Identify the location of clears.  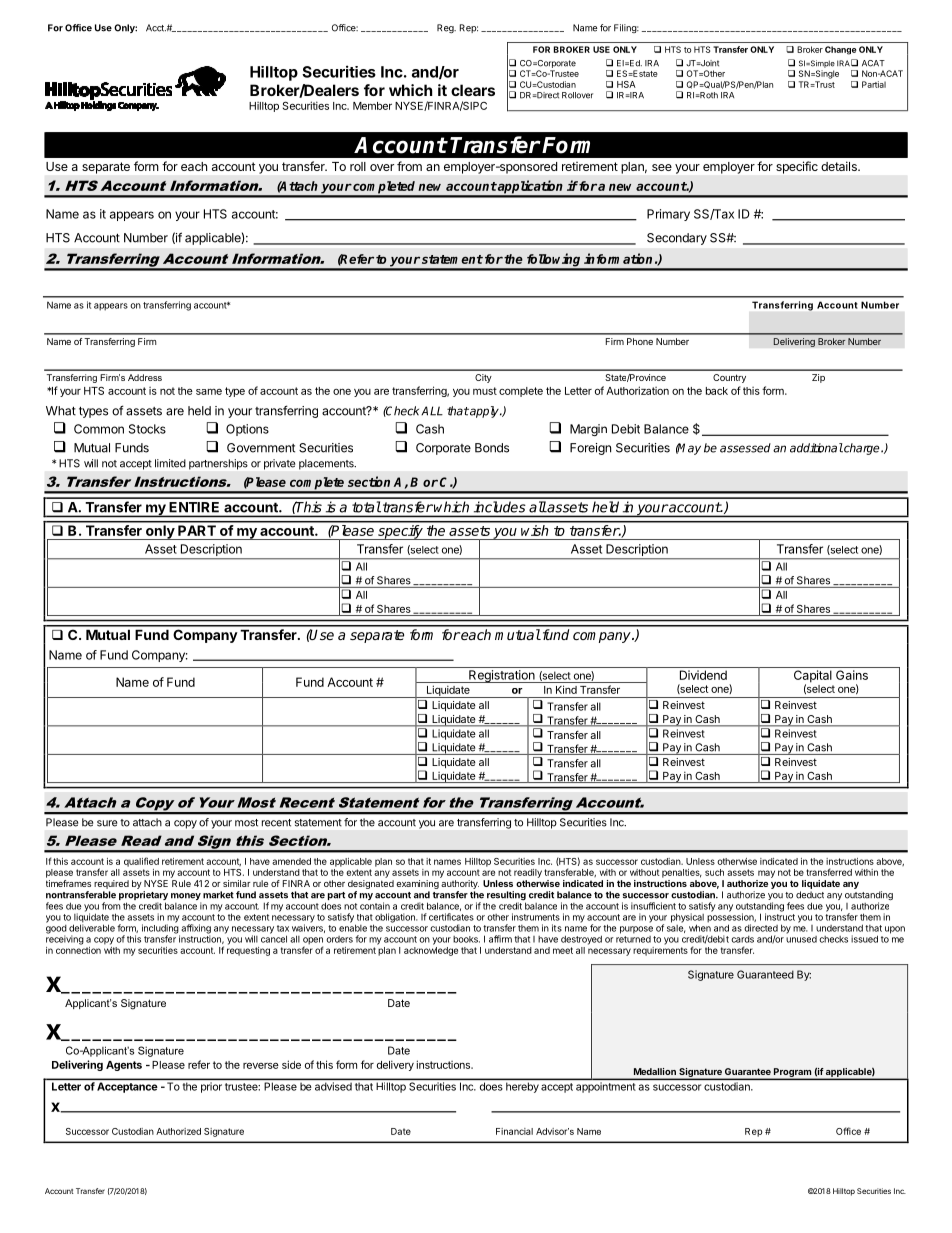
(473, 90).
